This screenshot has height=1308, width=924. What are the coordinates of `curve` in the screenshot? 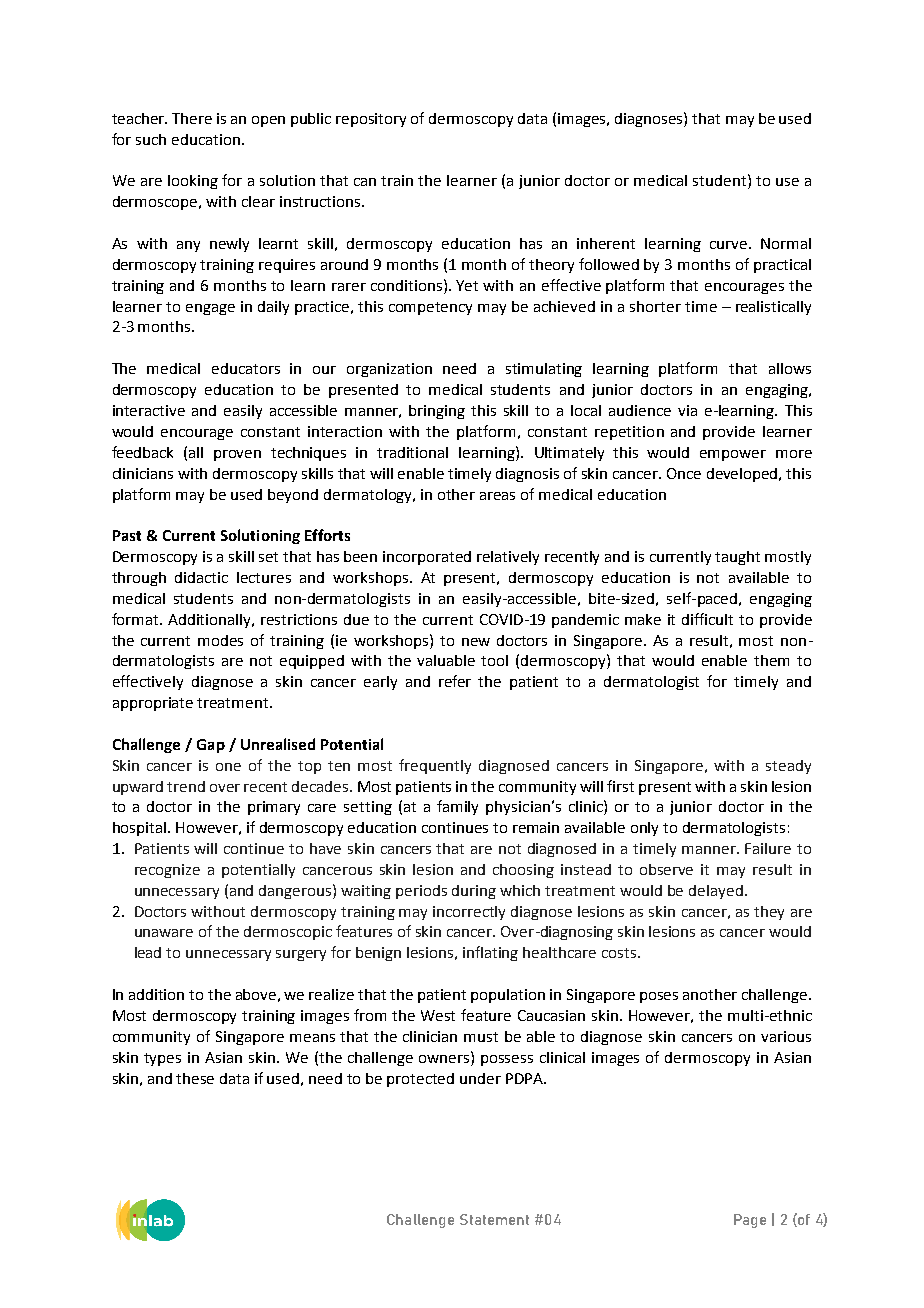 It's located at (728, 245).
